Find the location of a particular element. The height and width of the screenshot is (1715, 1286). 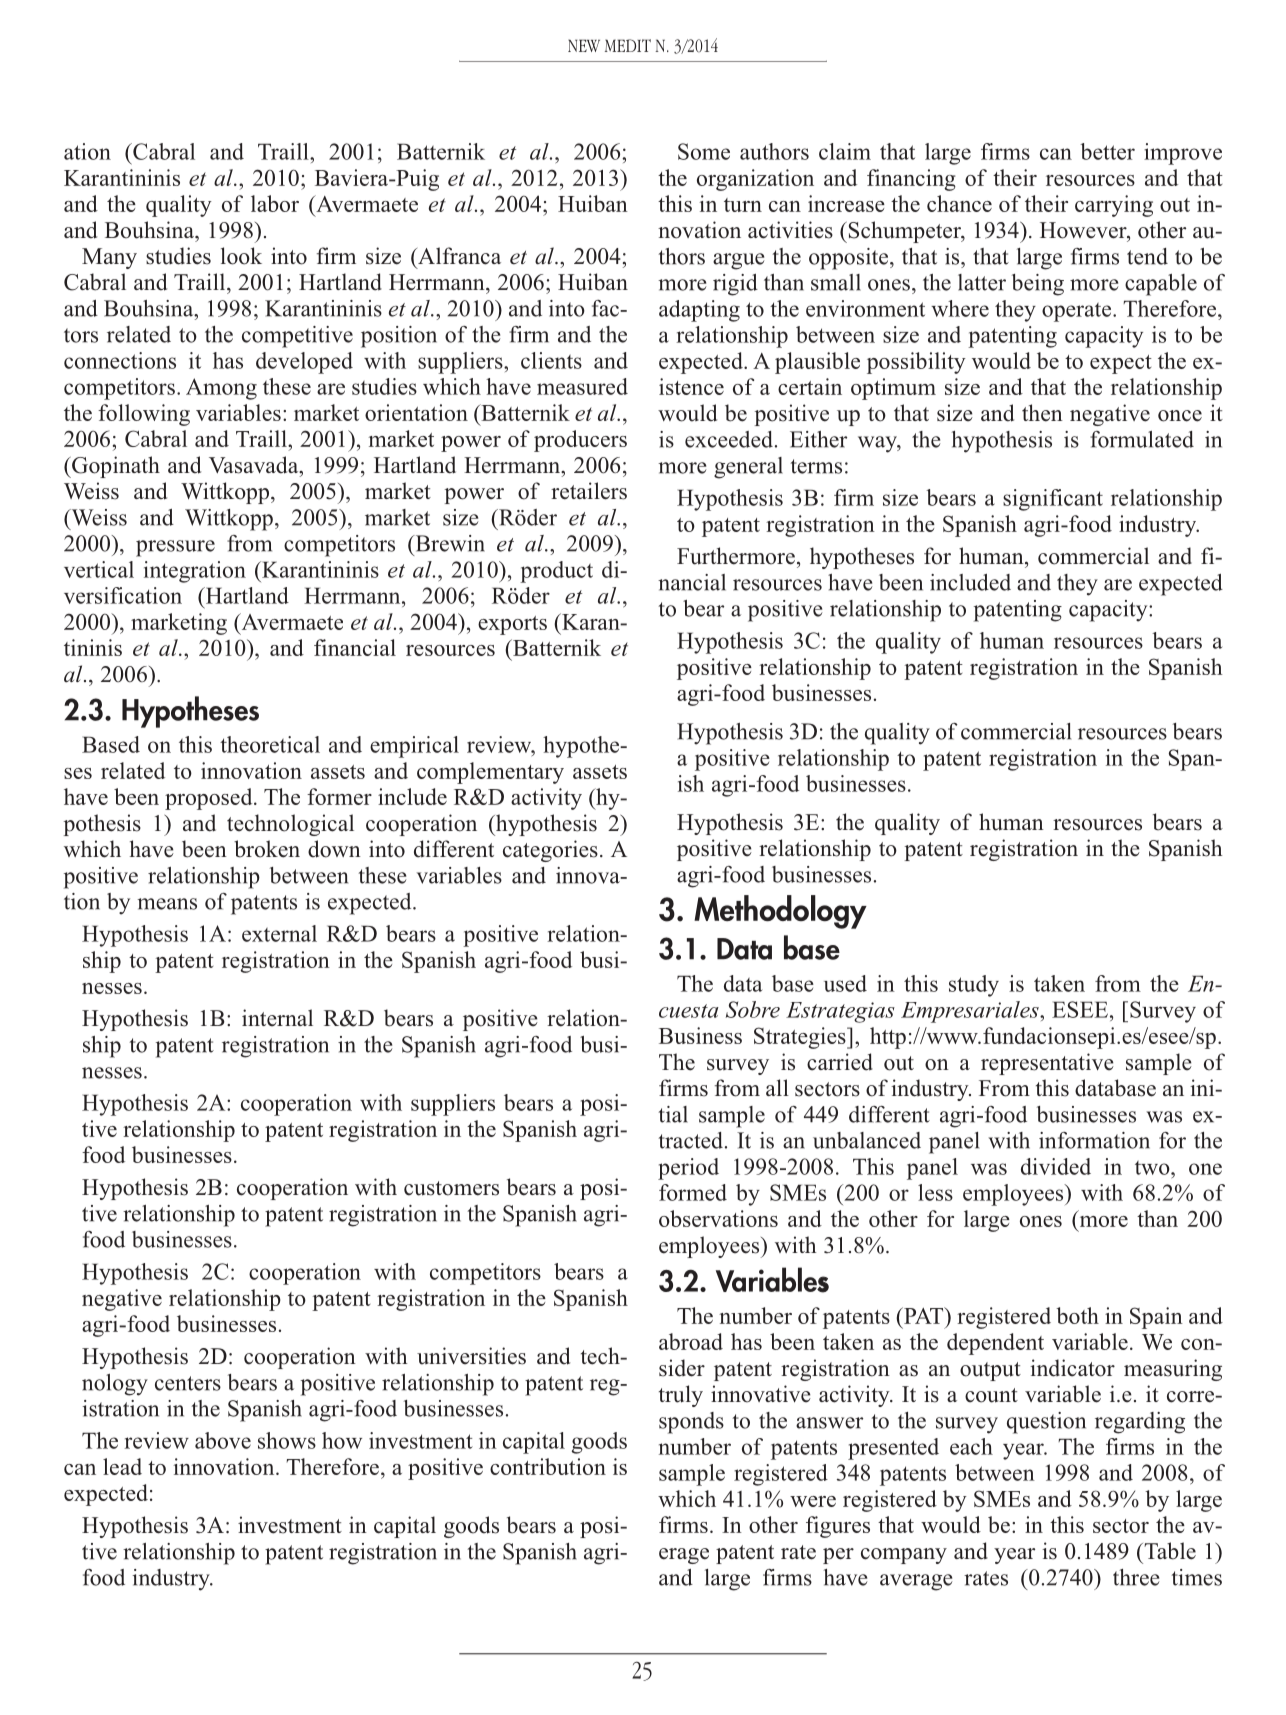

better is located at coordinates (1107, 151).
